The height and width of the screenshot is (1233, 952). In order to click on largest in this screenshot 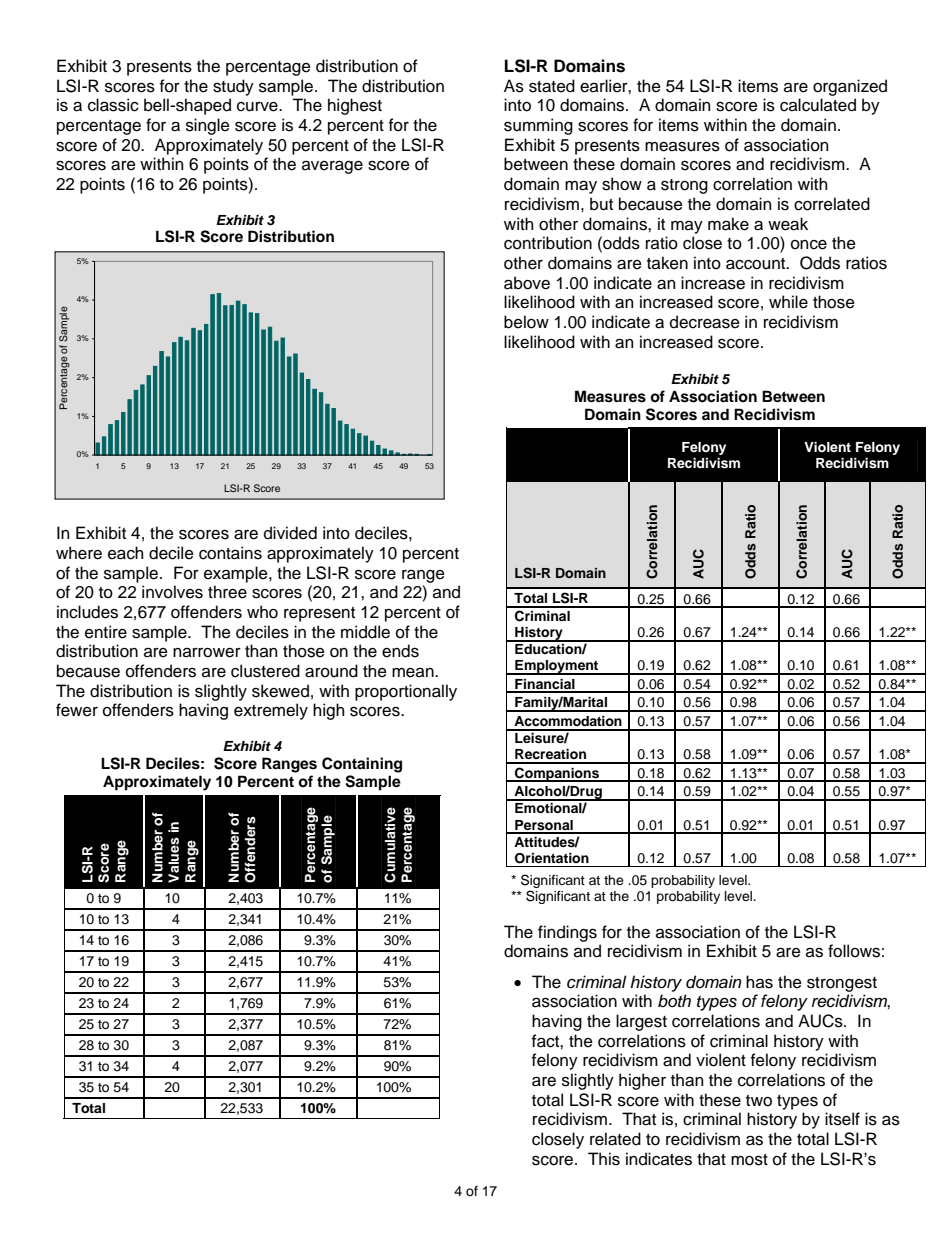, I will do `click(641, 1022)`.
